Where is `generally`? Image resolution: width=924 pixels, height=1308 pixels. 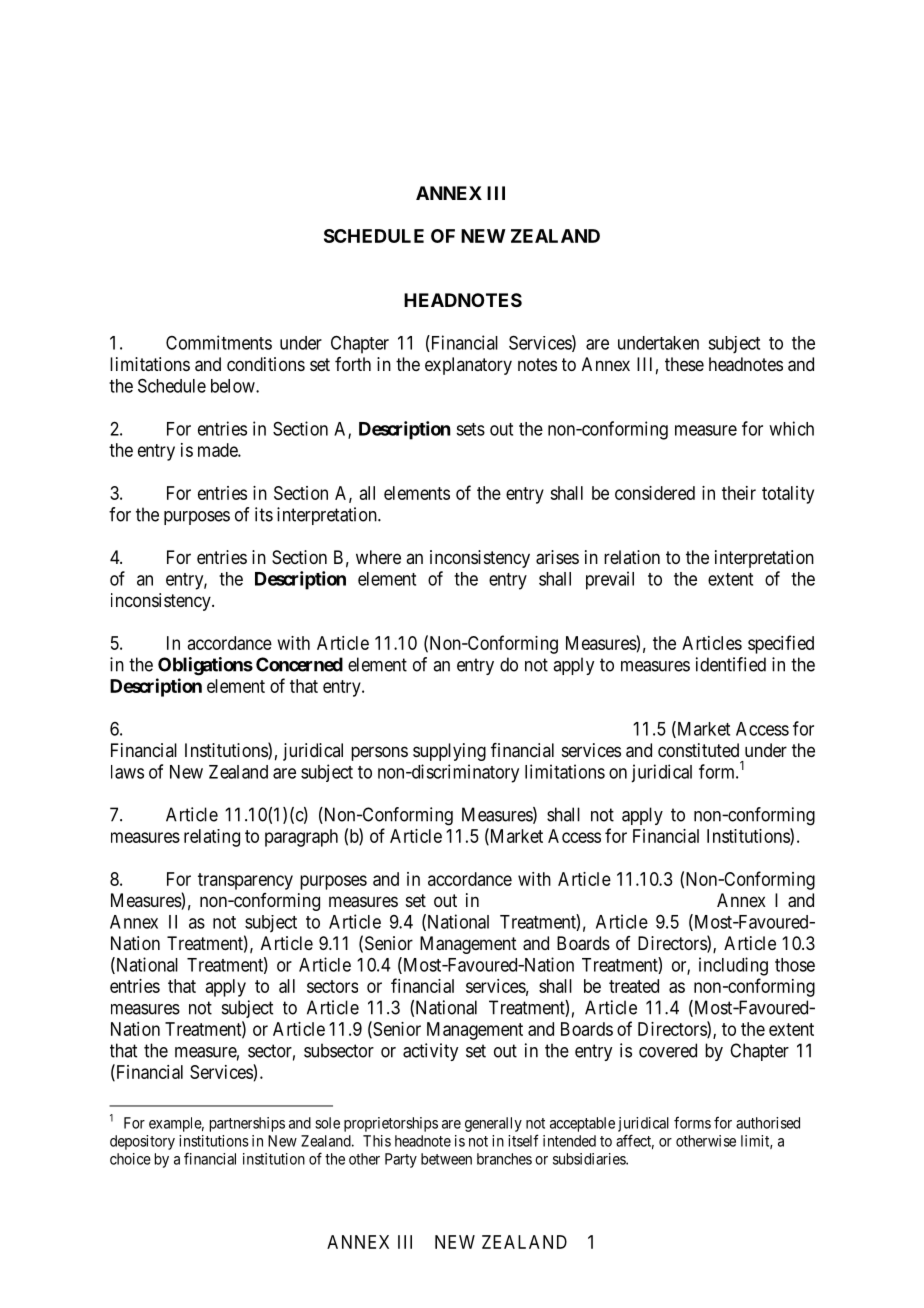 generally is located at coordinates (493, 1124).
